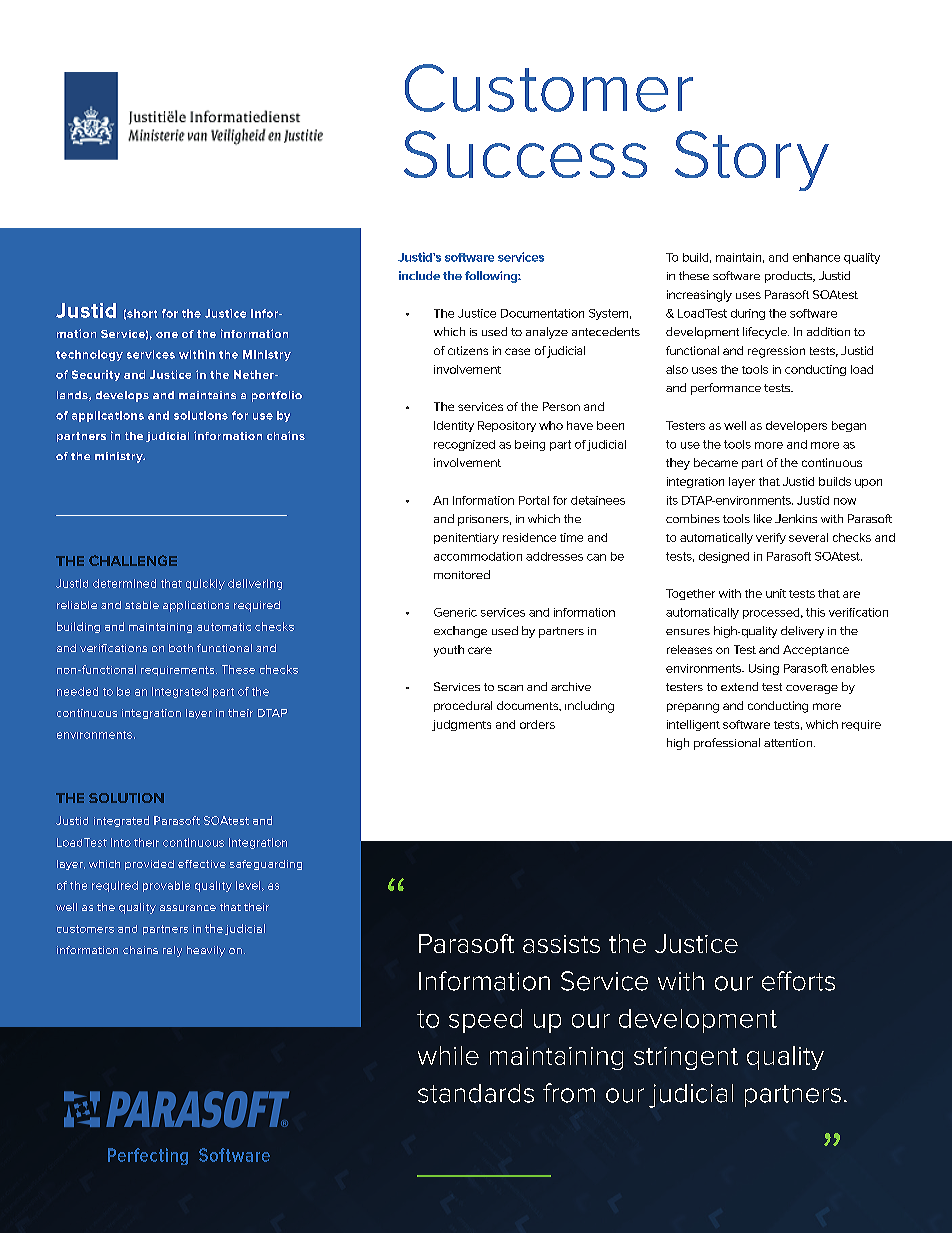  What do you see at coordinates (89, 355) in the image?
I see `technology` at bounding box center [89, 355].
